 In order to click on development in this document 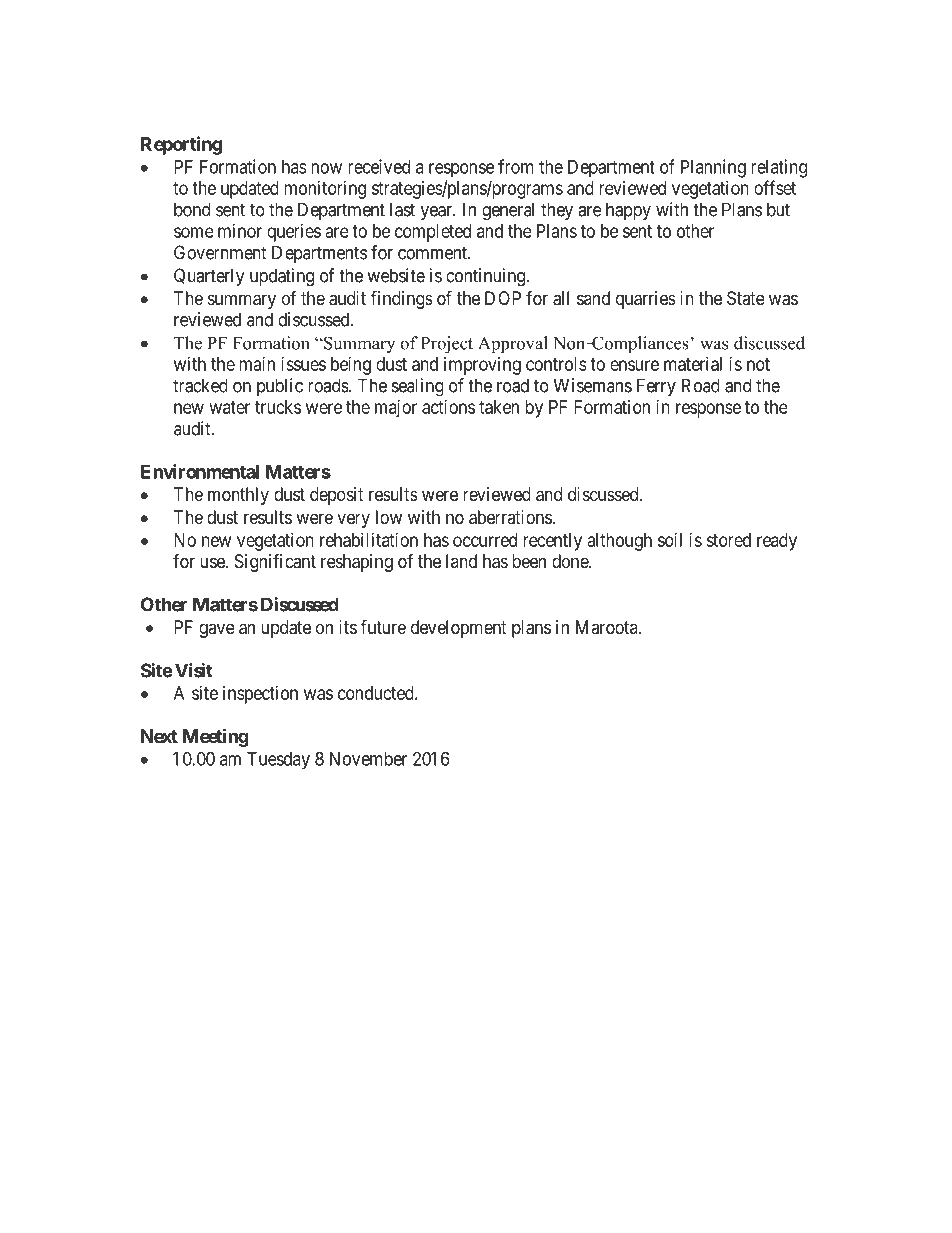, I will do `click(459, 629)`.
